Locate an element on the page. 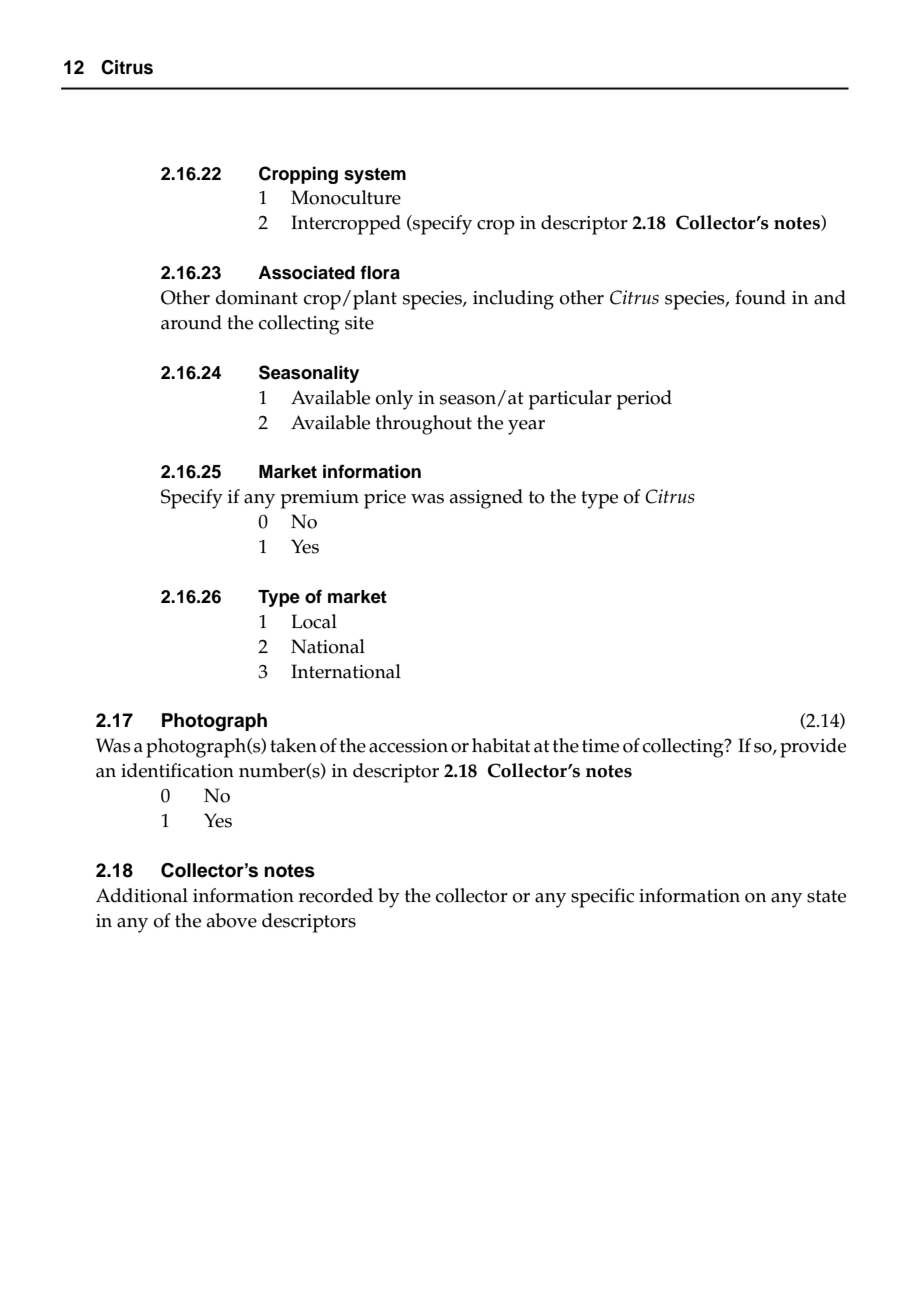  premium is located at coordinates (320, 499).
